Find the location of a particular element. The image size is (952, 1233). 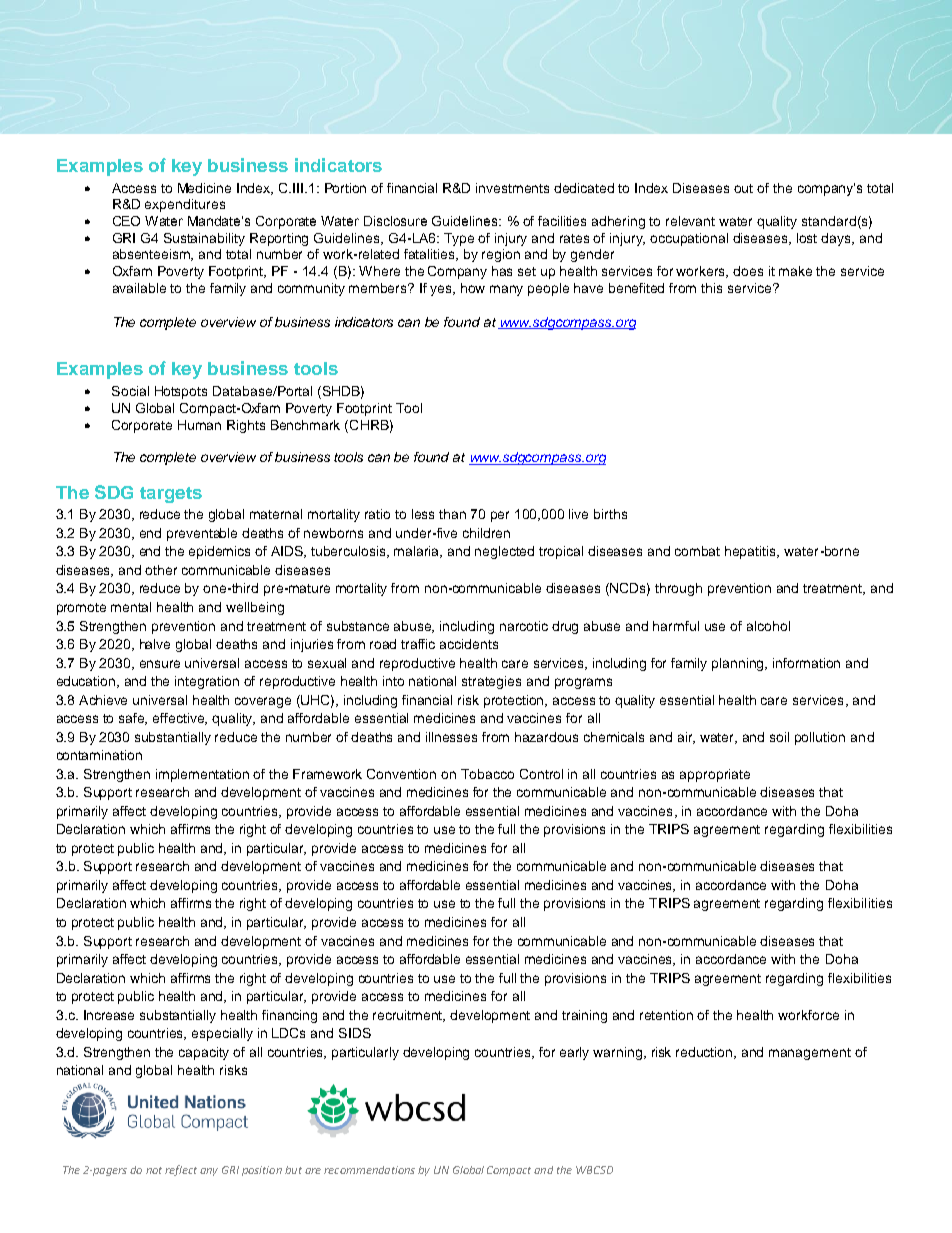

Type is located at coordinates (459, 239).
